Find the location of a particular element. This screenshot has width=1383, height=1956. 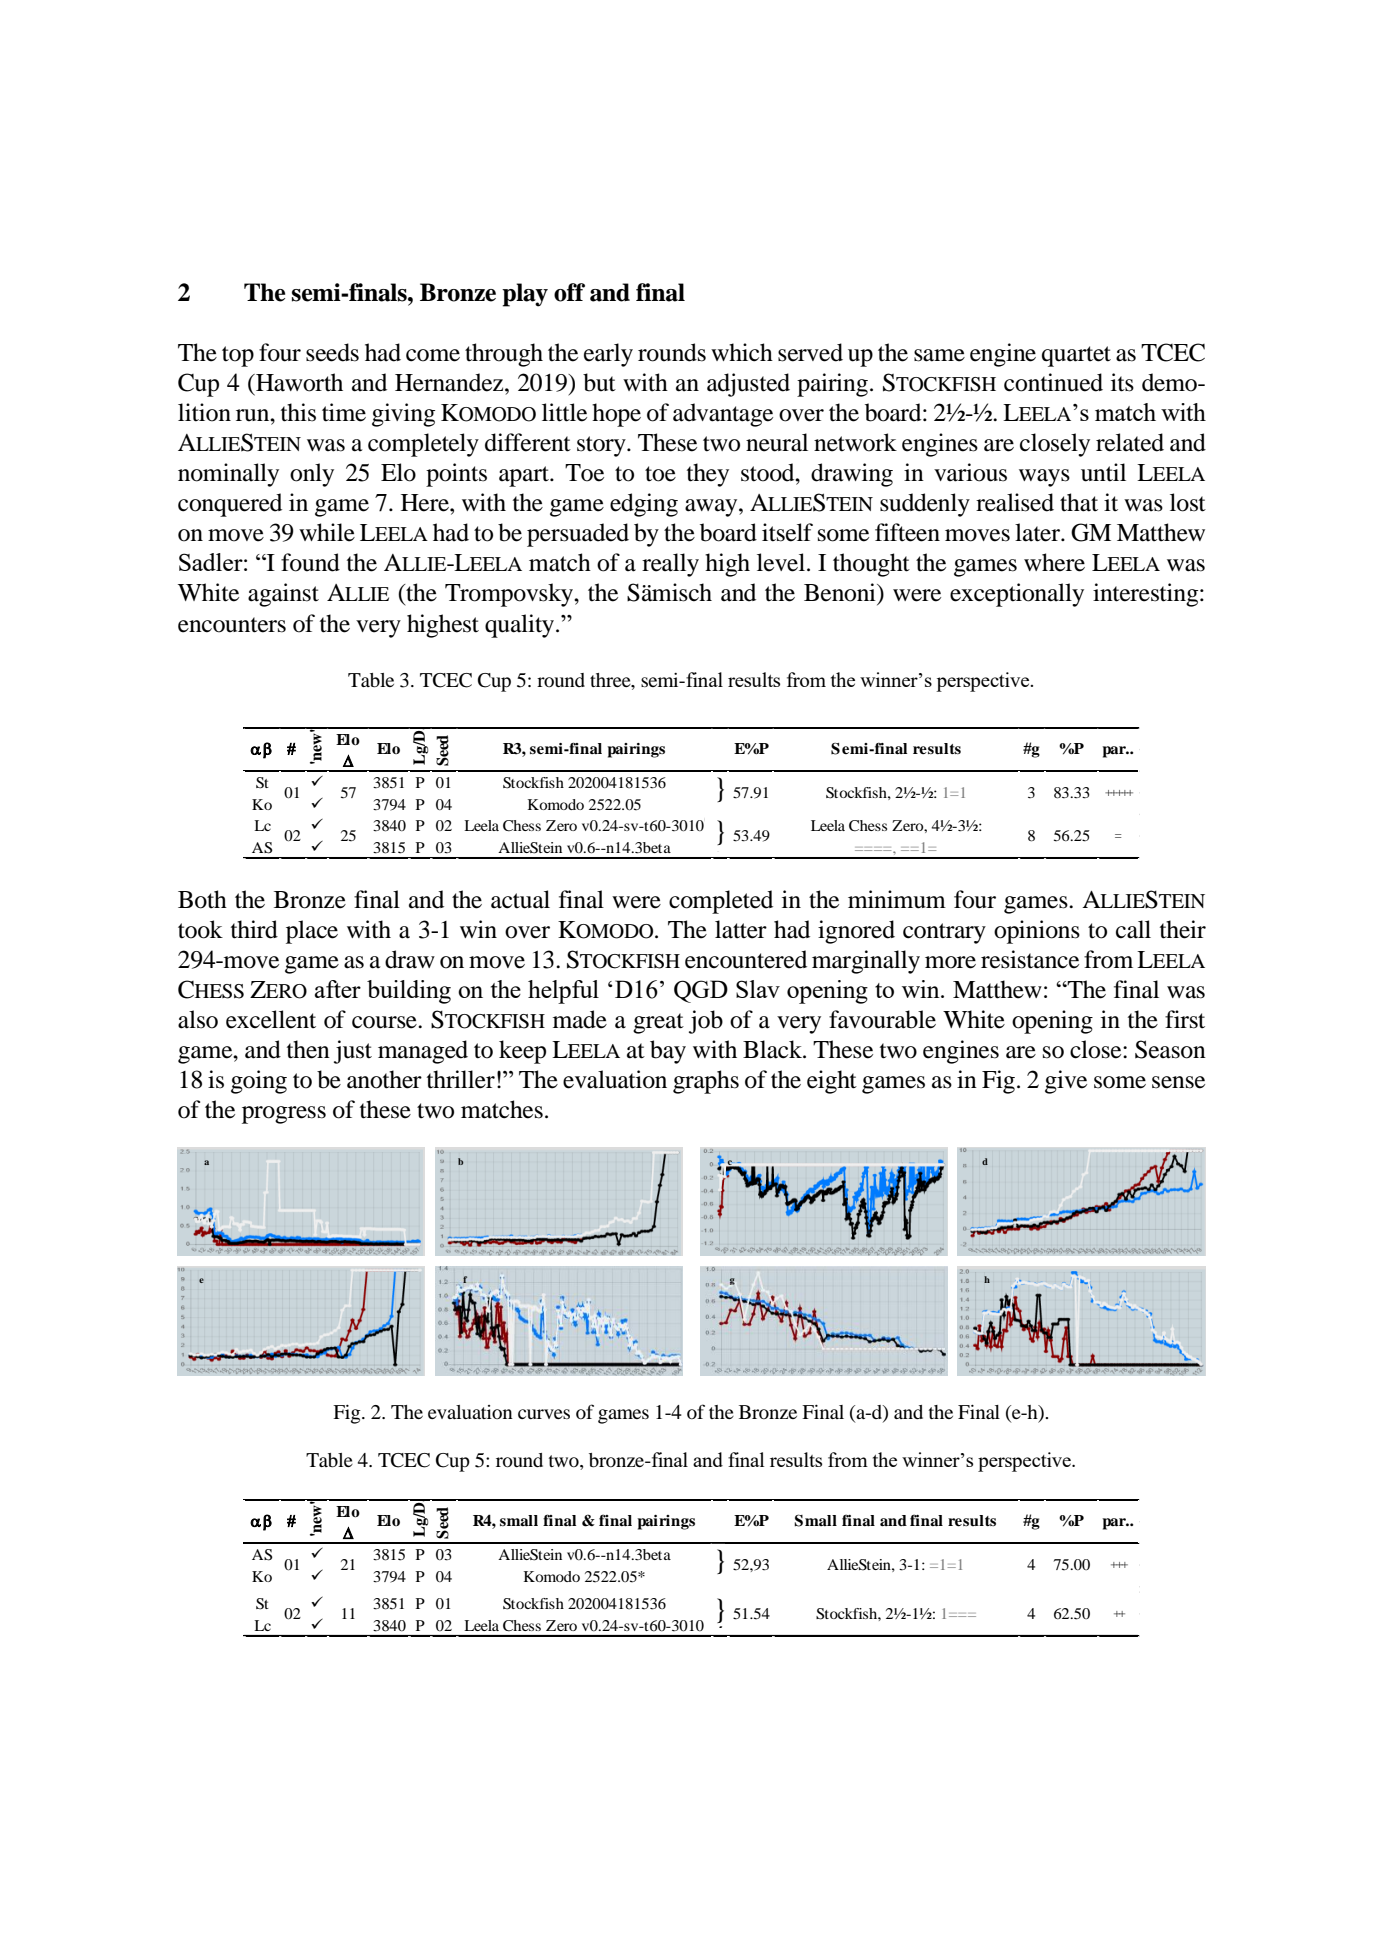

place is located at coordinates (312, 932).
